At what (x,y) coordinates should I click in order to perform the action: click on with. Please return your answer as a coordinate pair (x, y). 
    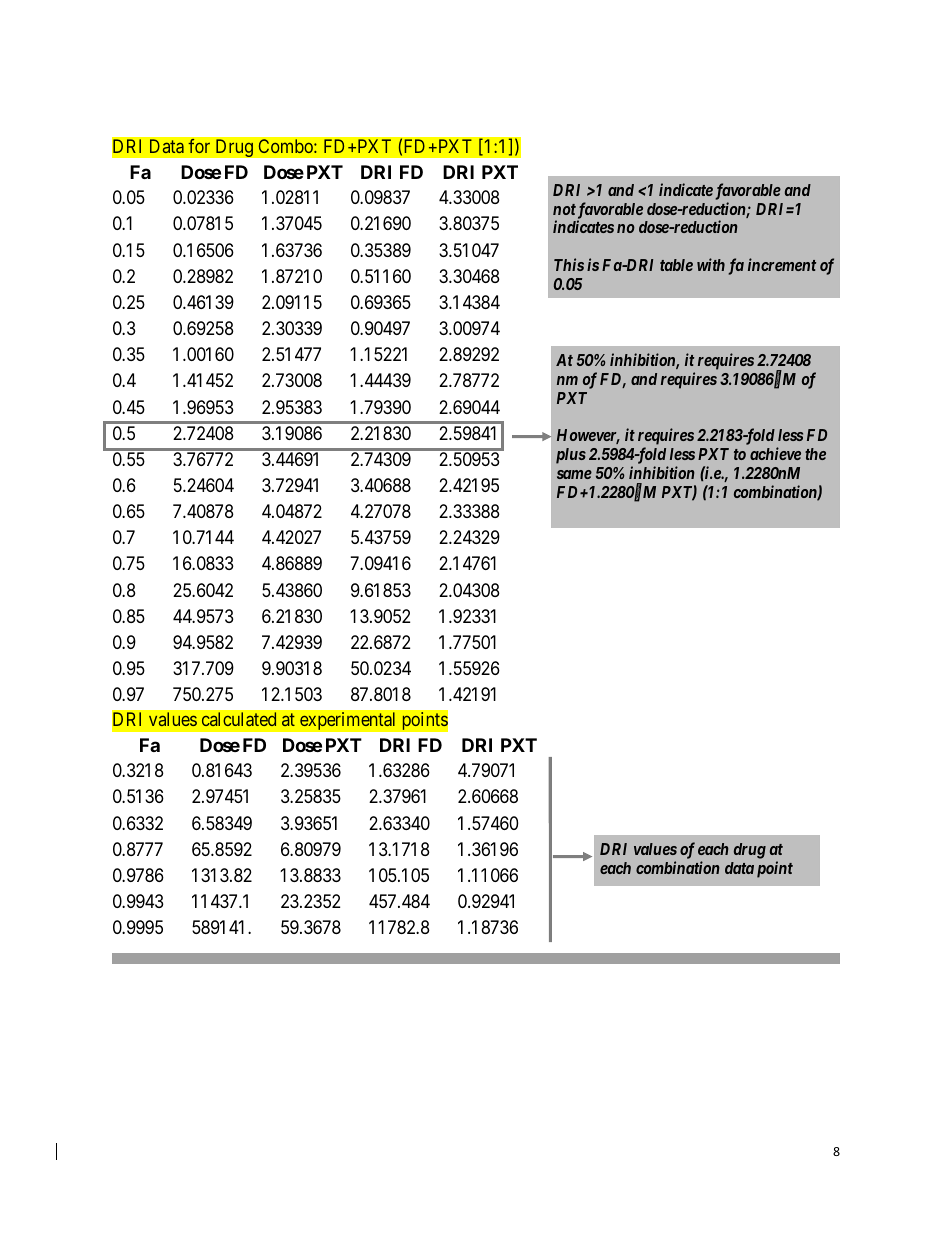
    Looking at the image, I should click on (711, 264).
